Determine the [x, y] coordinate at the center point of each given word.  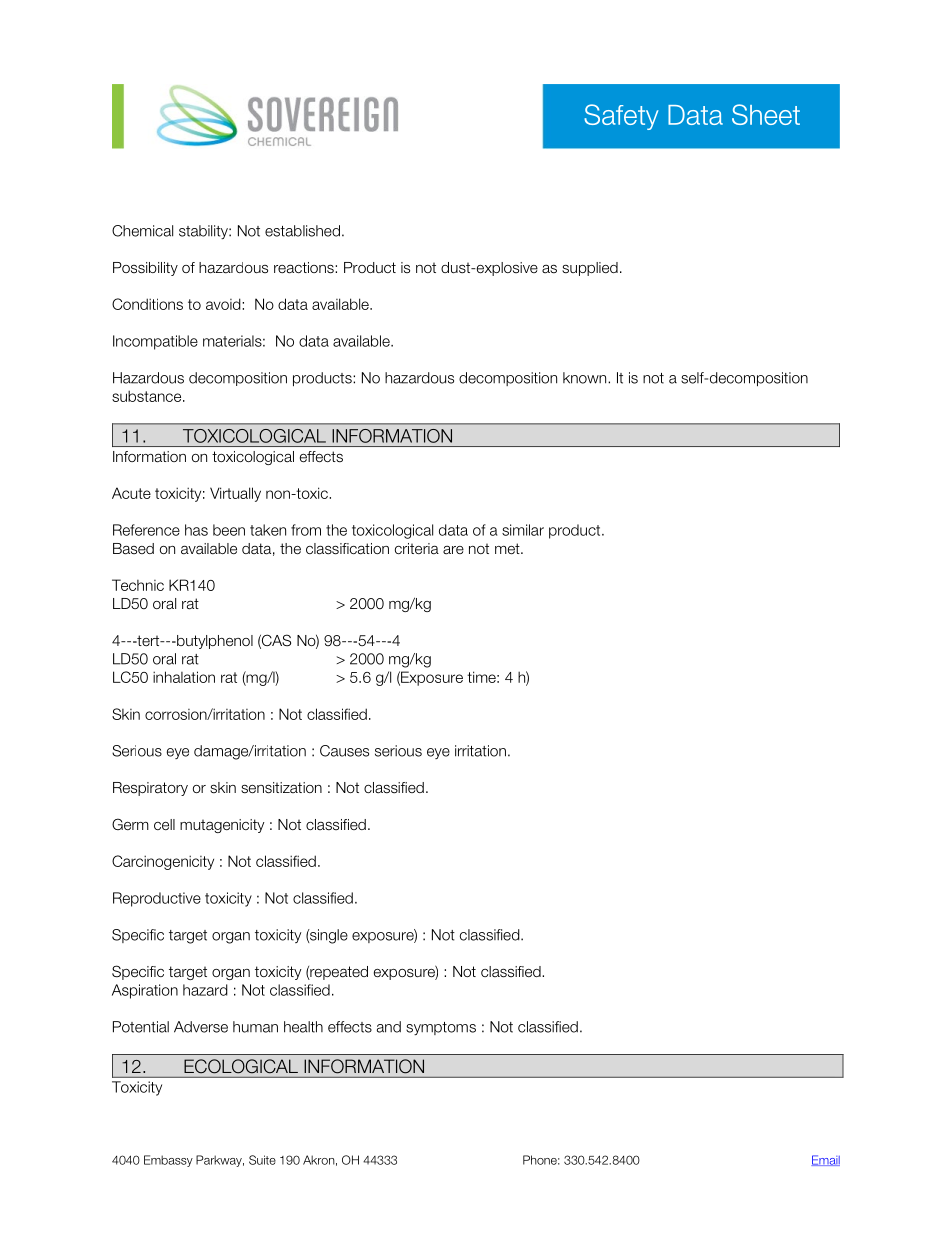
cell [164, 824]
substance [148, 396]
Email [825, 1160]
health [303, 1027]
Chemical [142, 231]
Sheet [766, 114]
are [453, 550]
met [508, 549]
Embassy [168, 1161]
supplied [590, 269]
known [586, 378]
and [389, 1027]
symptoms [441, 1028]
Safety [621, 117]
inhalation [184, 677]
